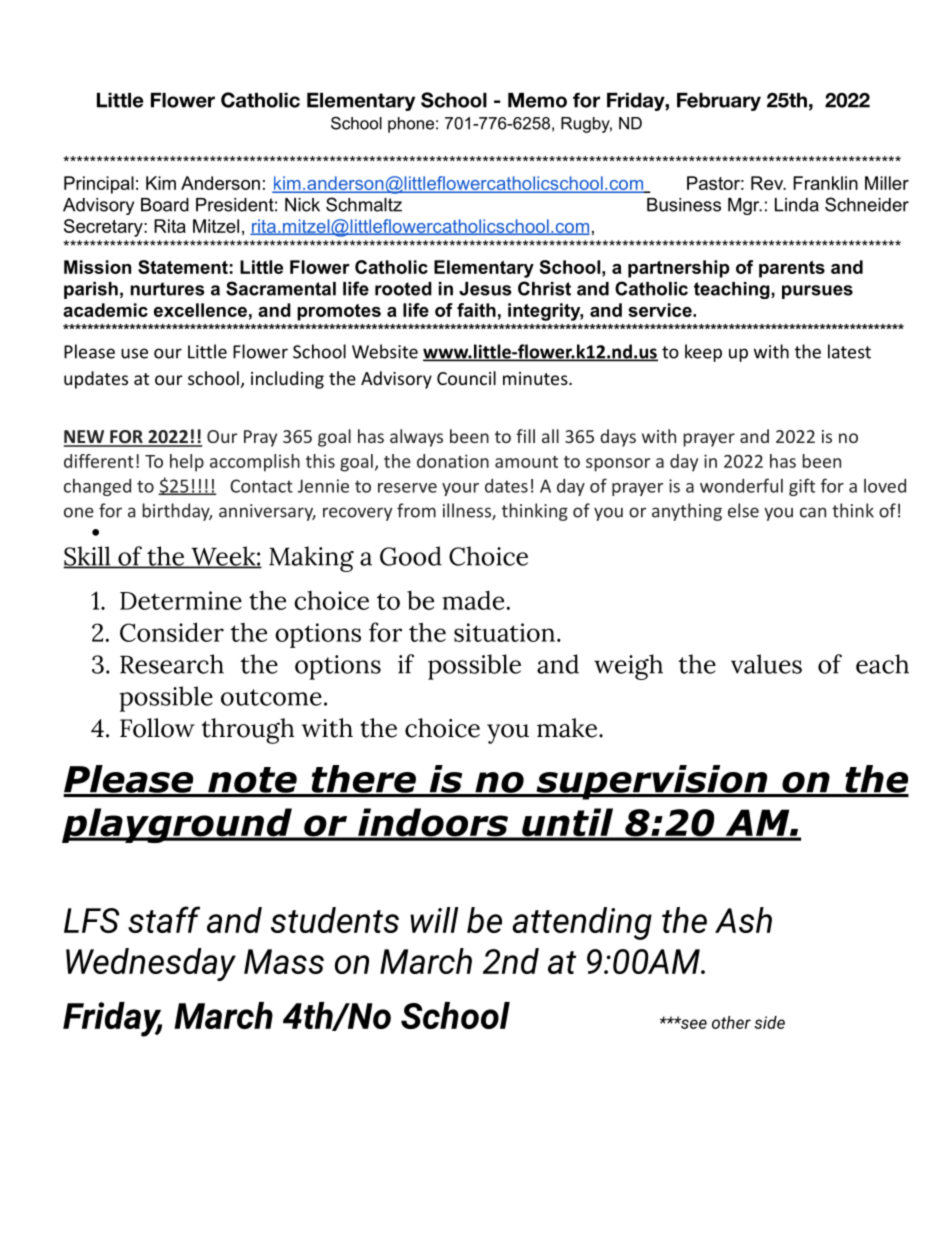 This screenshot has height=1233, width=952. Describe the element at coordinates (813, 512) in the screenshot. I see `can` at that location.
